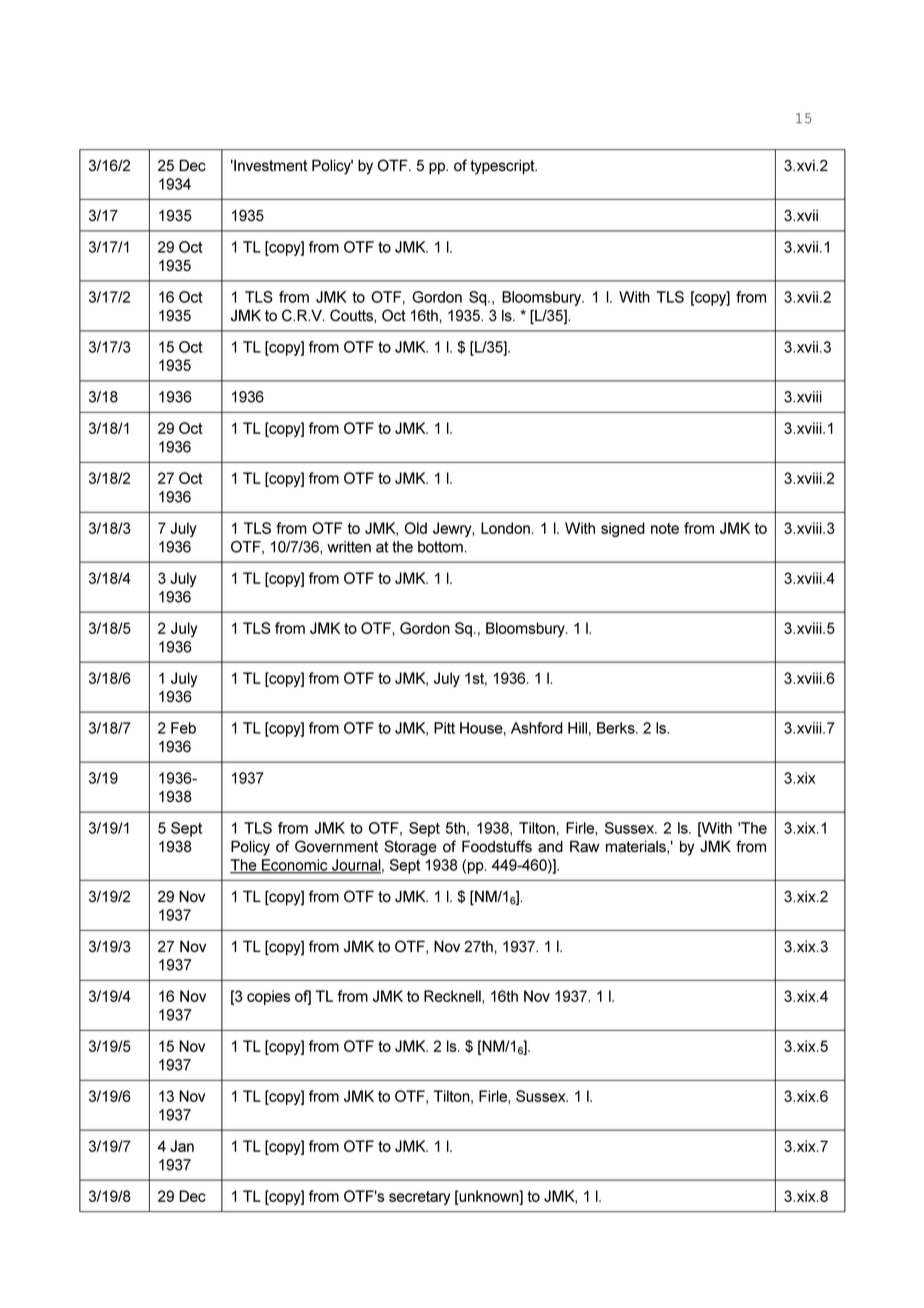 This screenshot has width=924, height=1308. I want to click on written, so click(349, 547).
